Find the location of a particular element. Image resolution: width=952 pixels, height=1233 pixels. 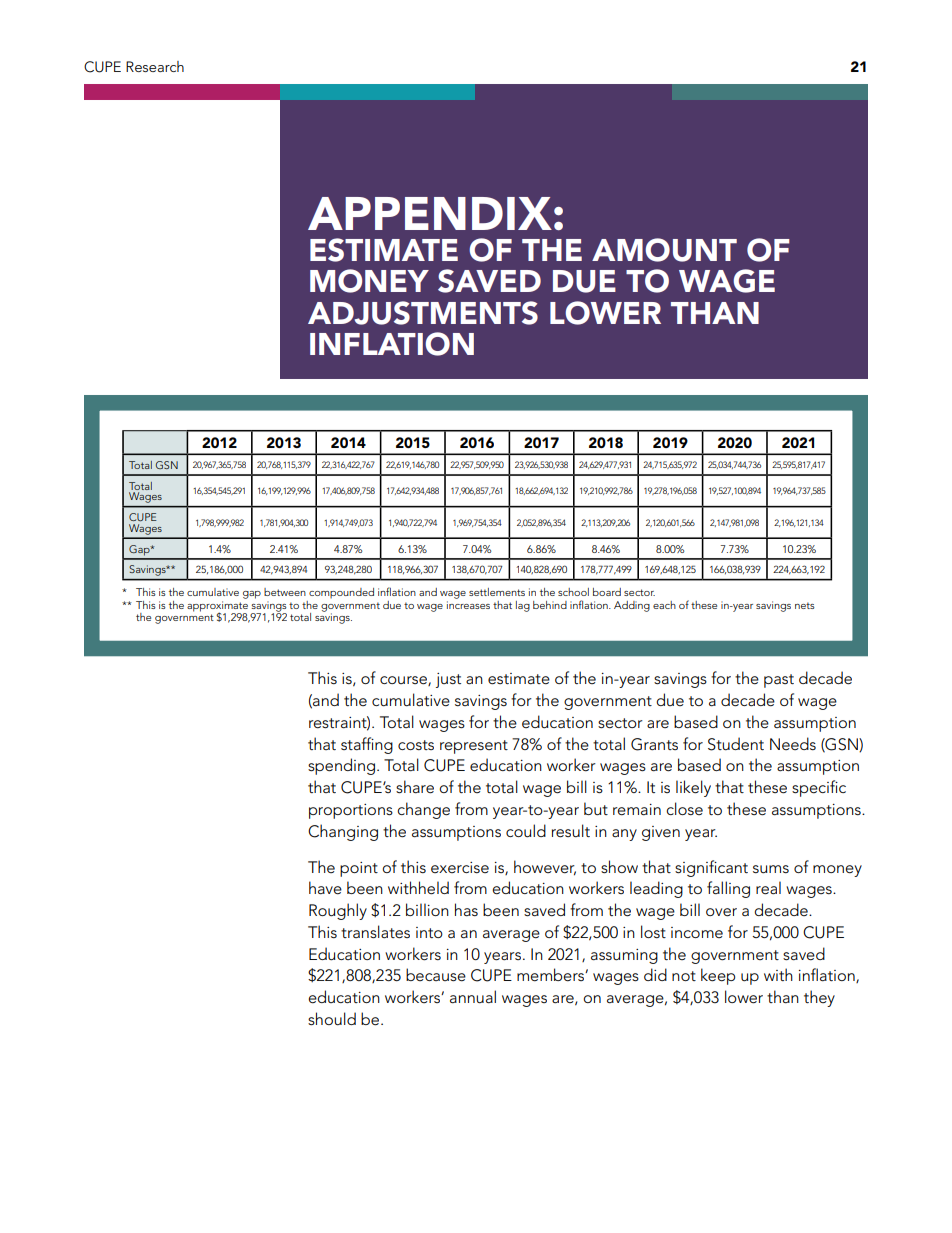

between is located at coordinates (285, 592).
